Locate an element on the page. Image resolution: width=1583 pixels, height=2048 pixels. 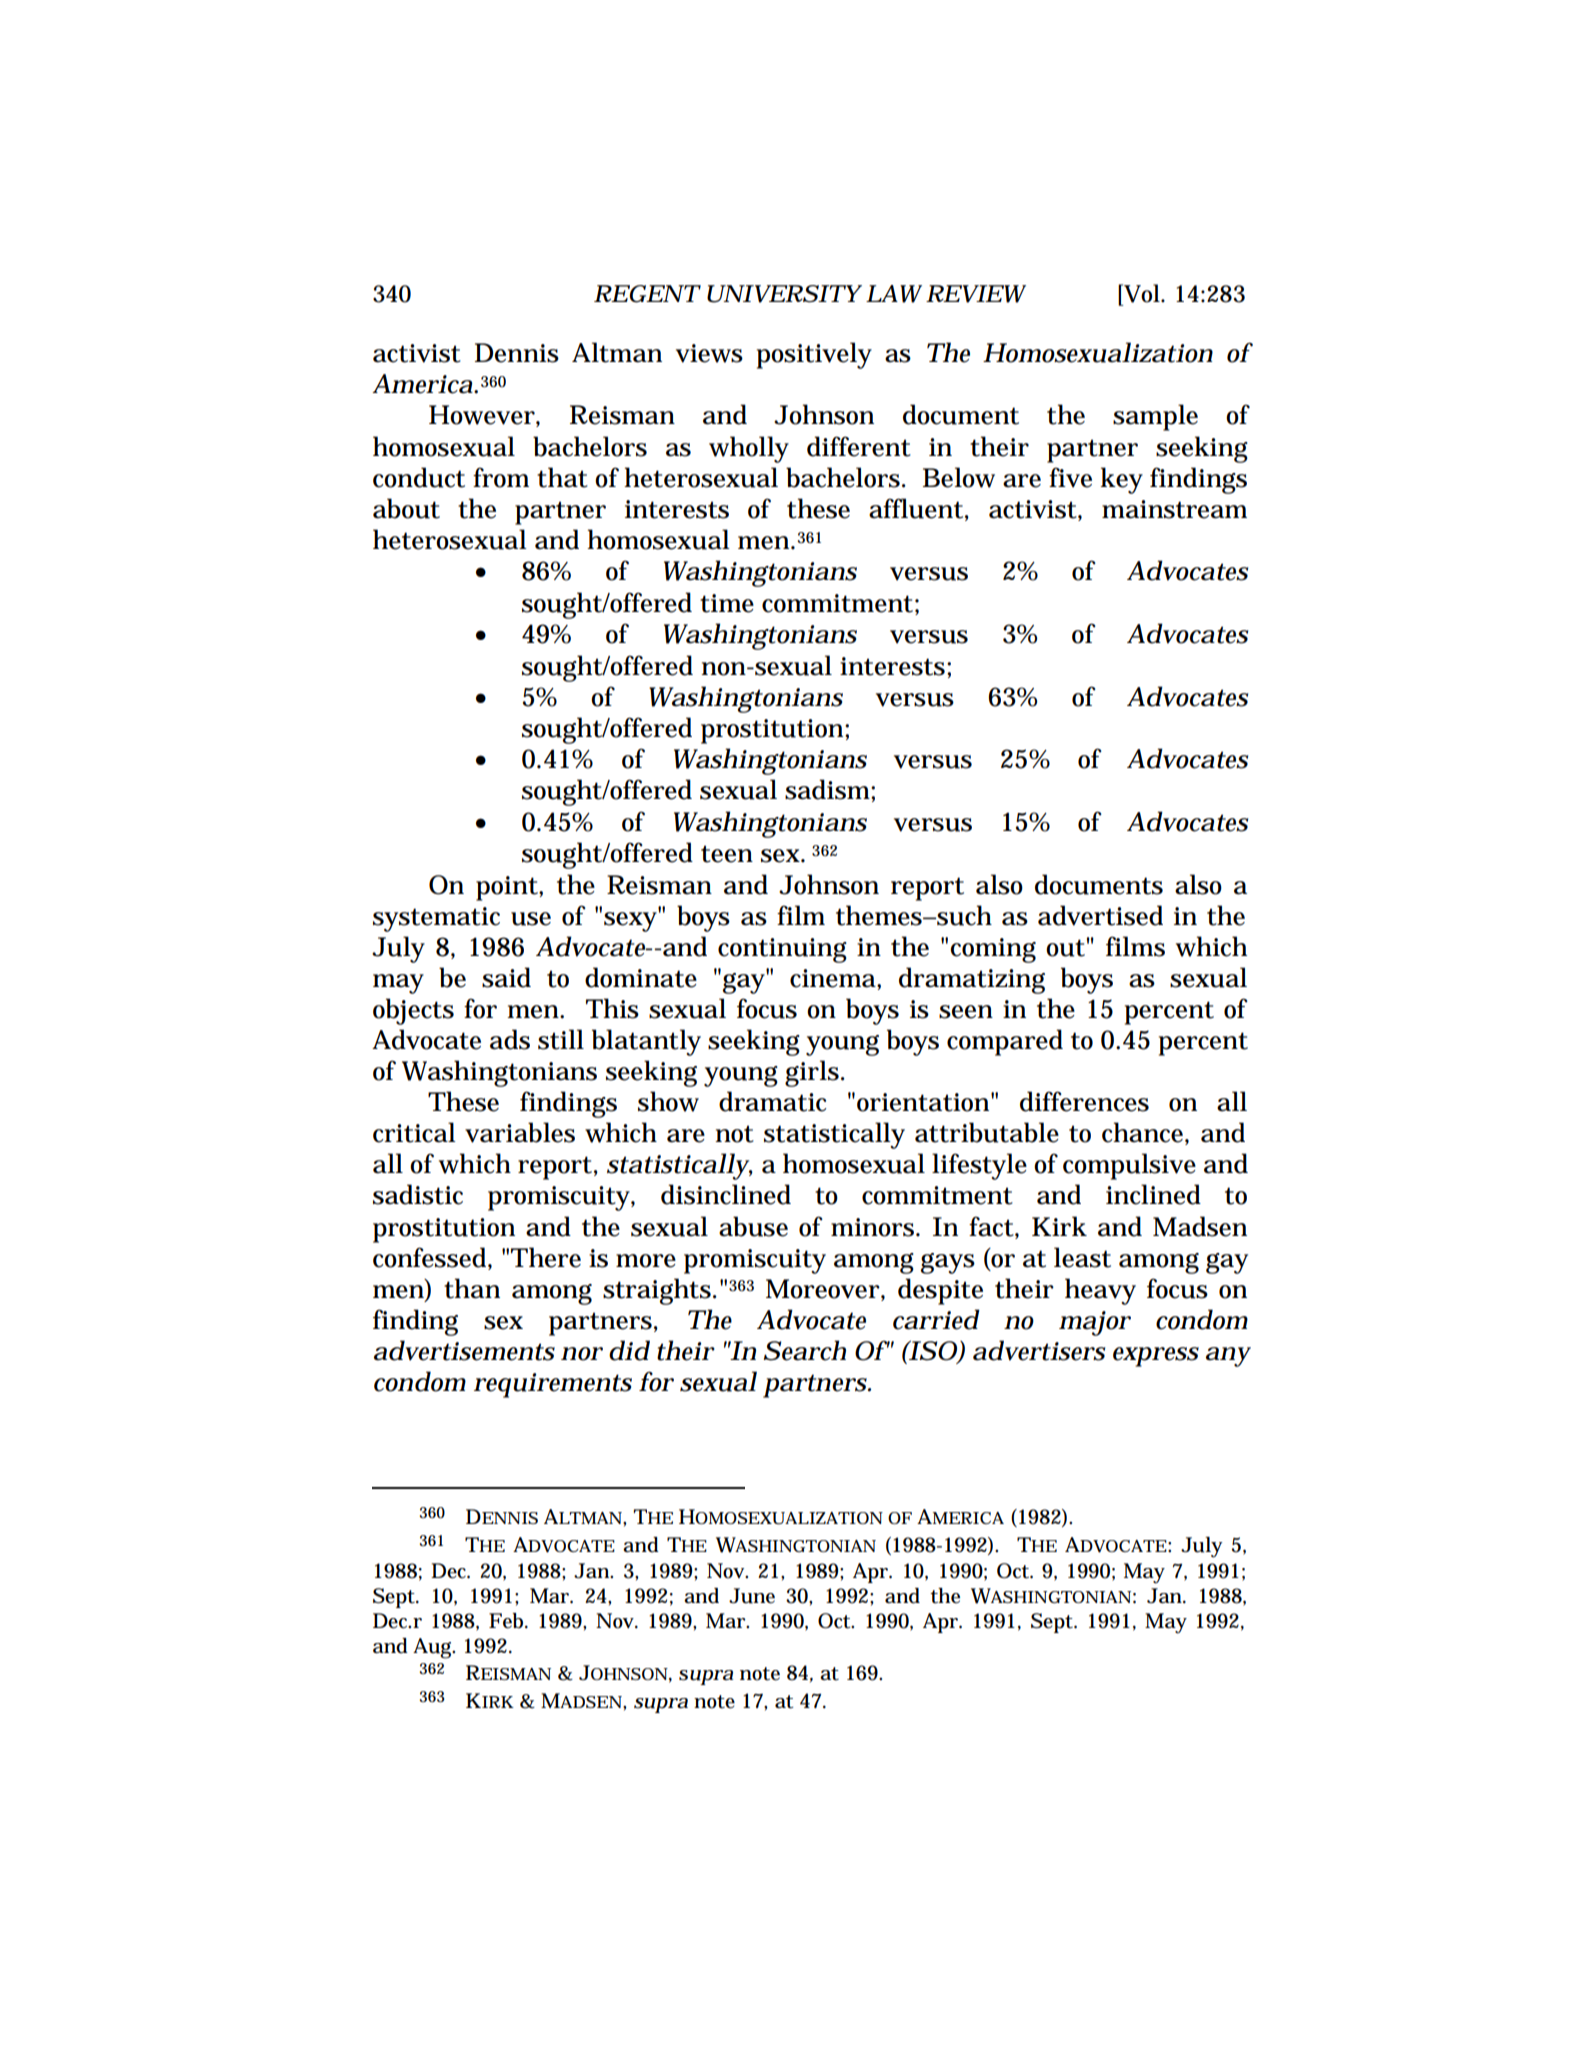
minors is located at coordinates (874, 1227).
